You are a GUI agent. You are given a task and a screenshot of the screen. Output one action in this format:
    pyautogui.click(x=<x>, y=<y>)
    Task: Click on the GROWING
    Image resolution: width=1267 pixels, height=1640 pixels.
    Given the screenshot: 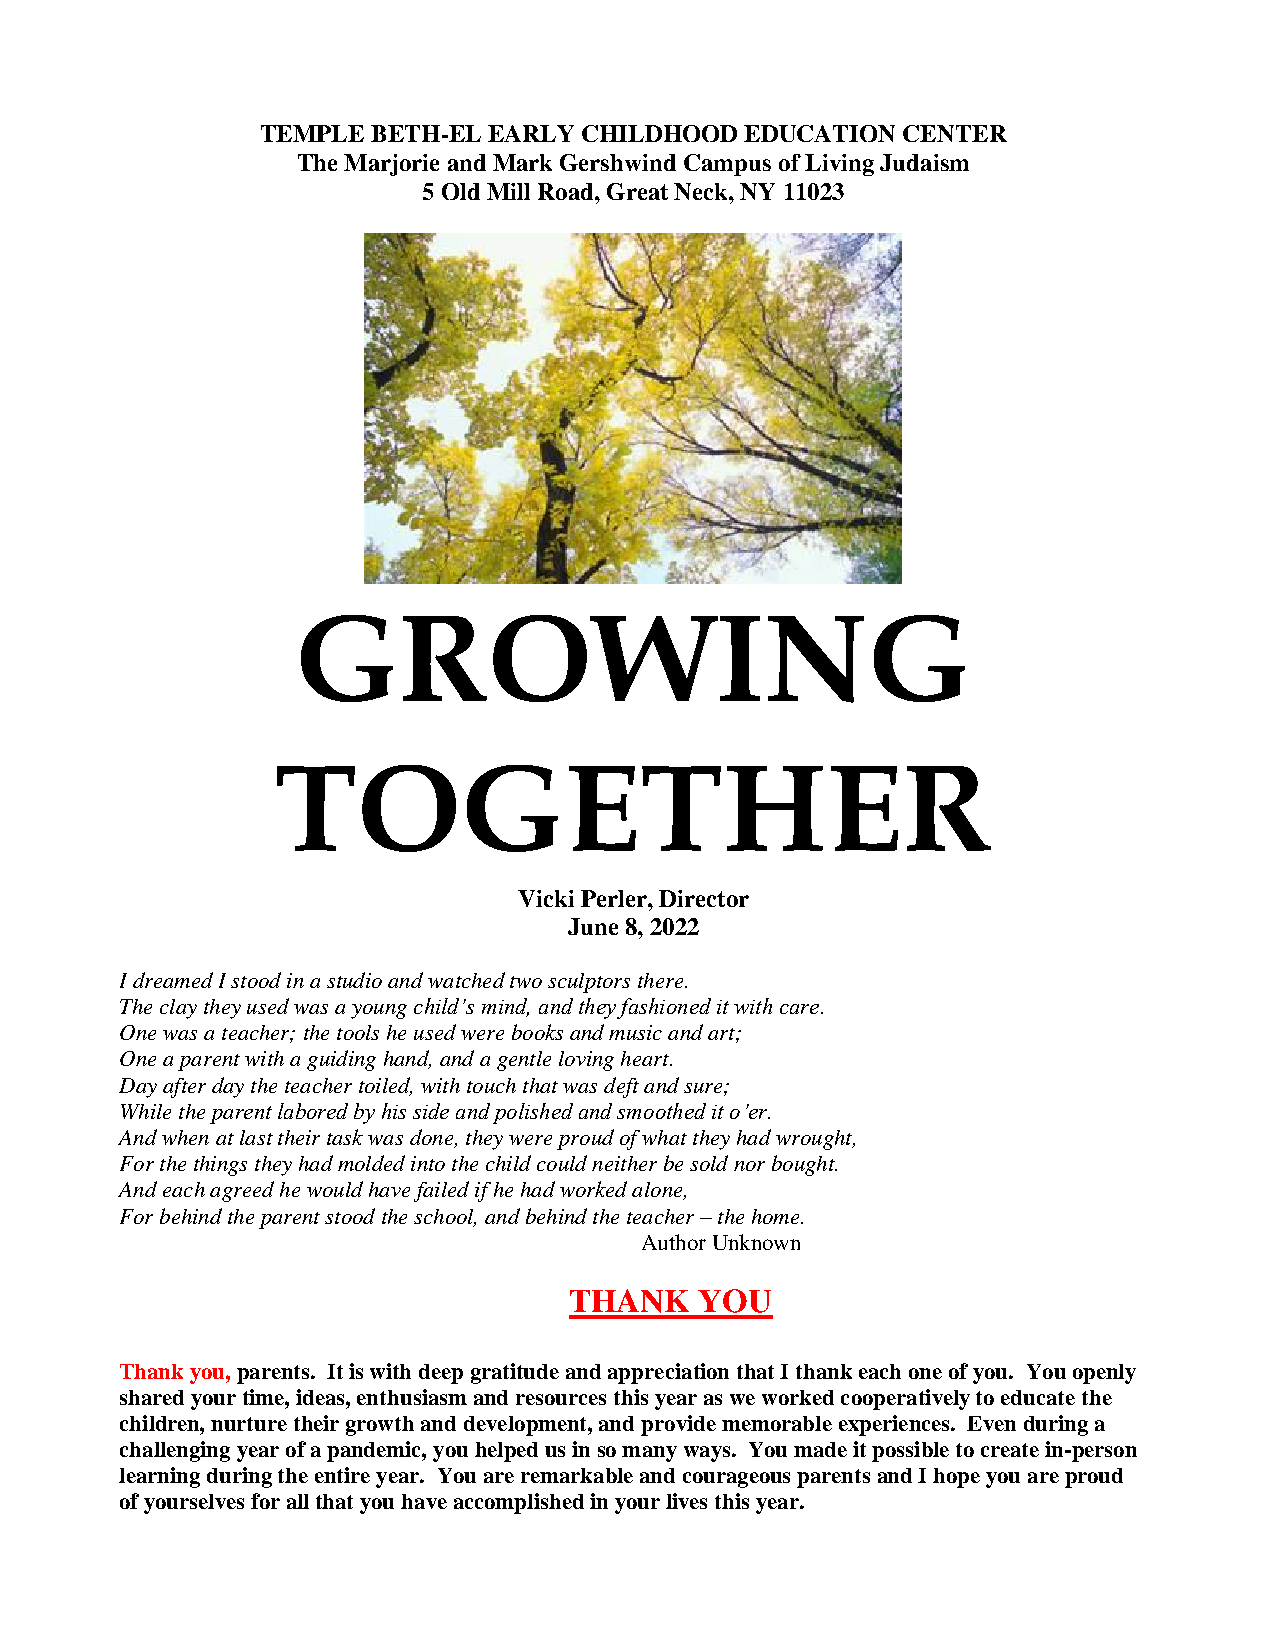 What is the action you would take?
    pyautogui.click(x=633, y=659)
